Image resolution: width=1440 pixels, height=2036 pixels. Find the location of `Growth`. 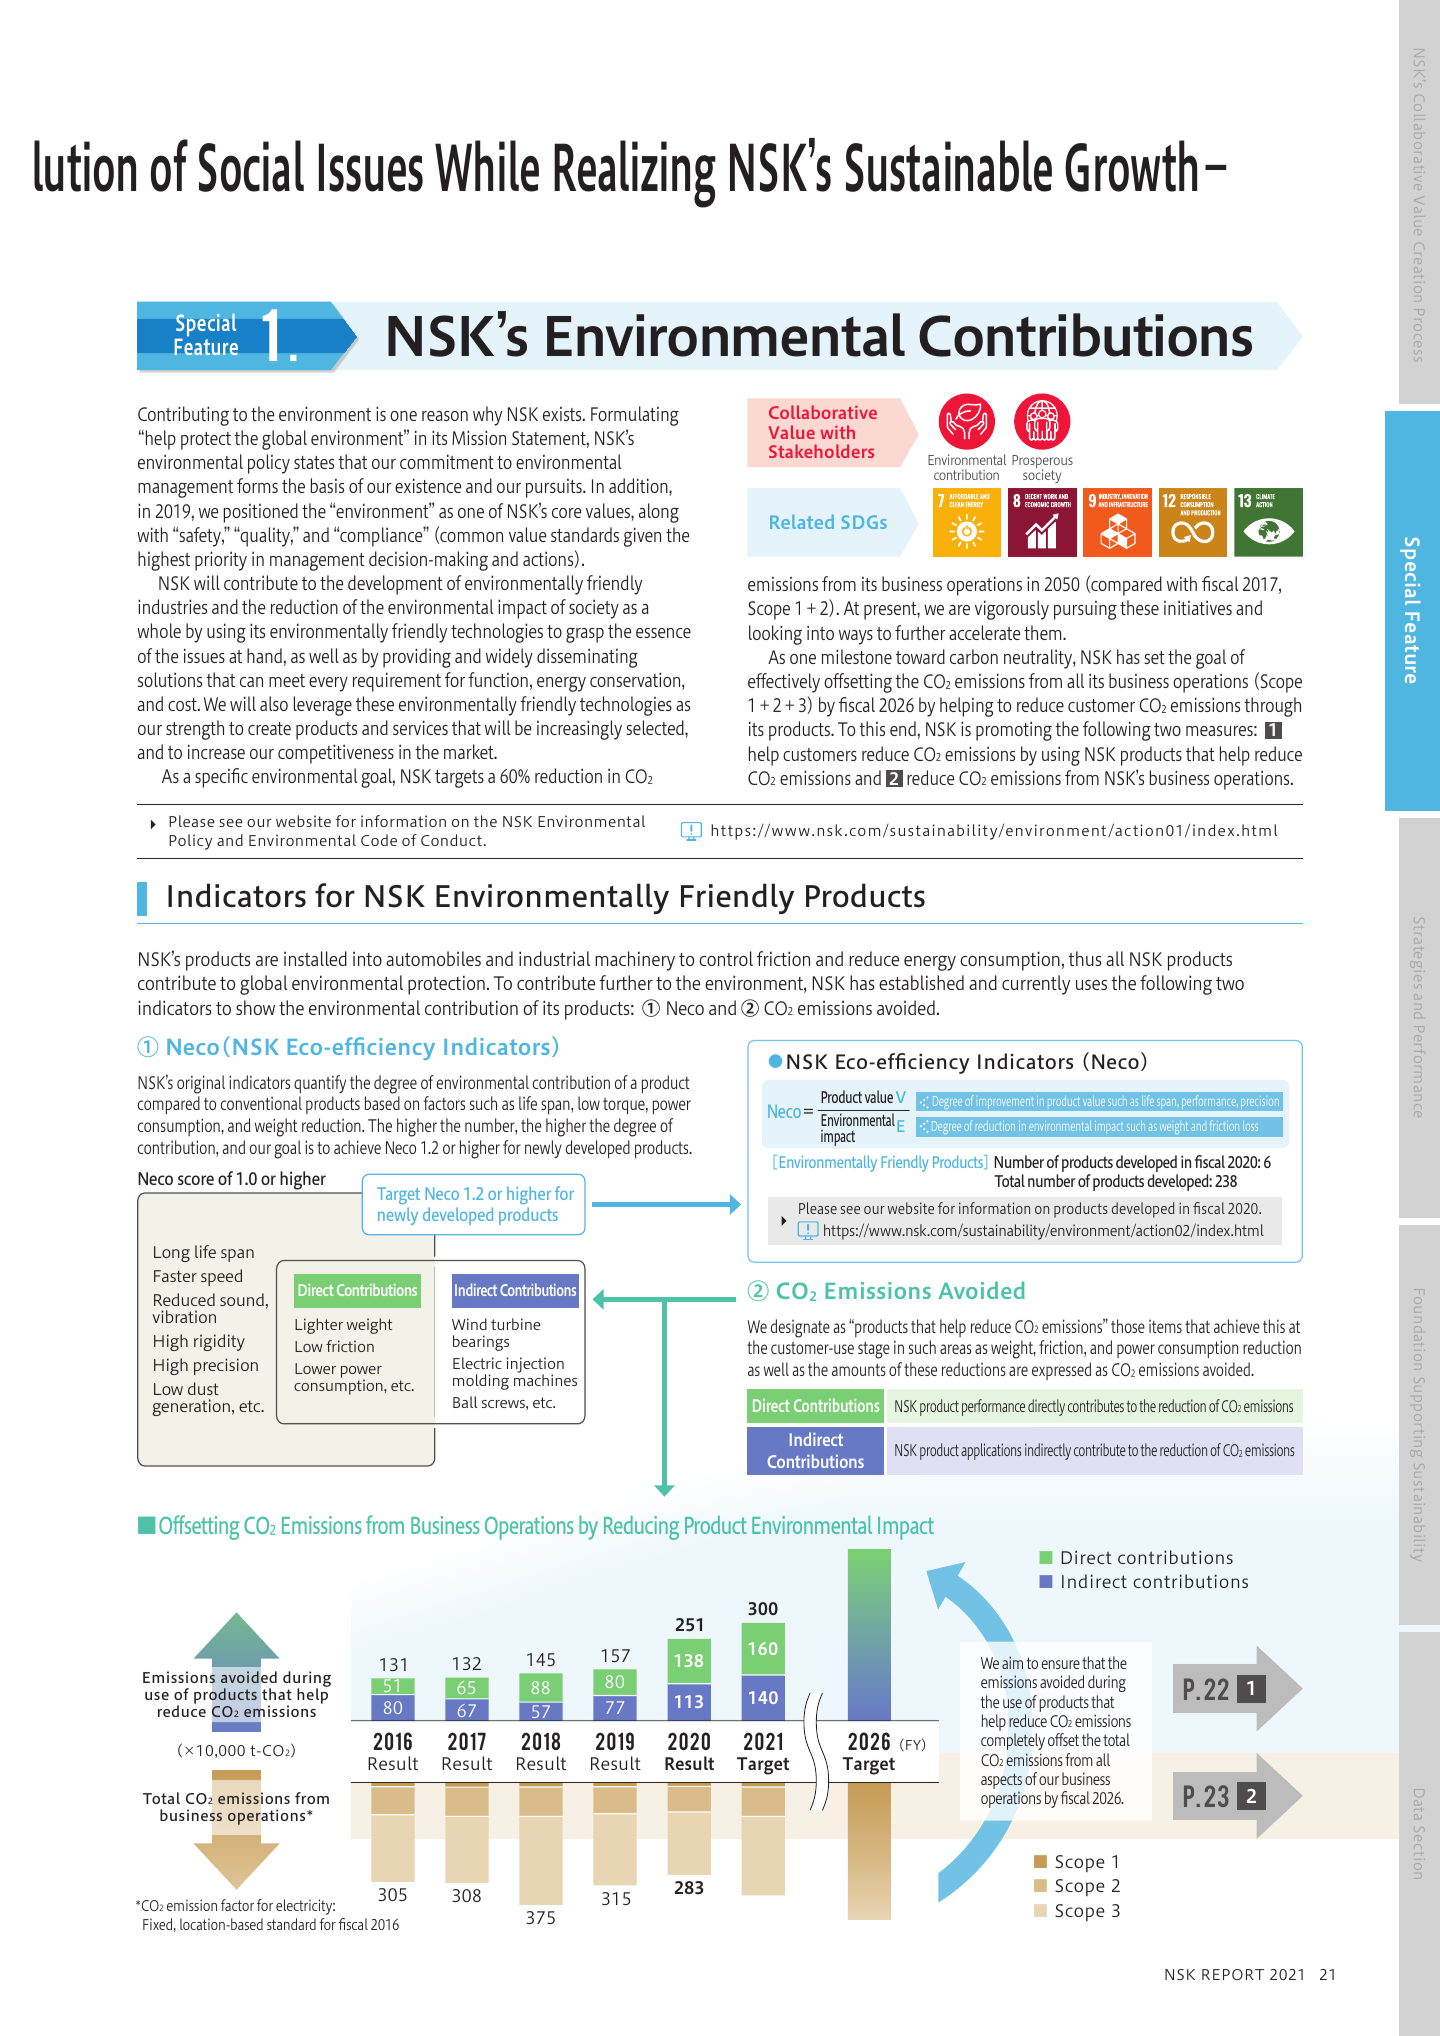

Growth is located at coordinates (1131, 166).
